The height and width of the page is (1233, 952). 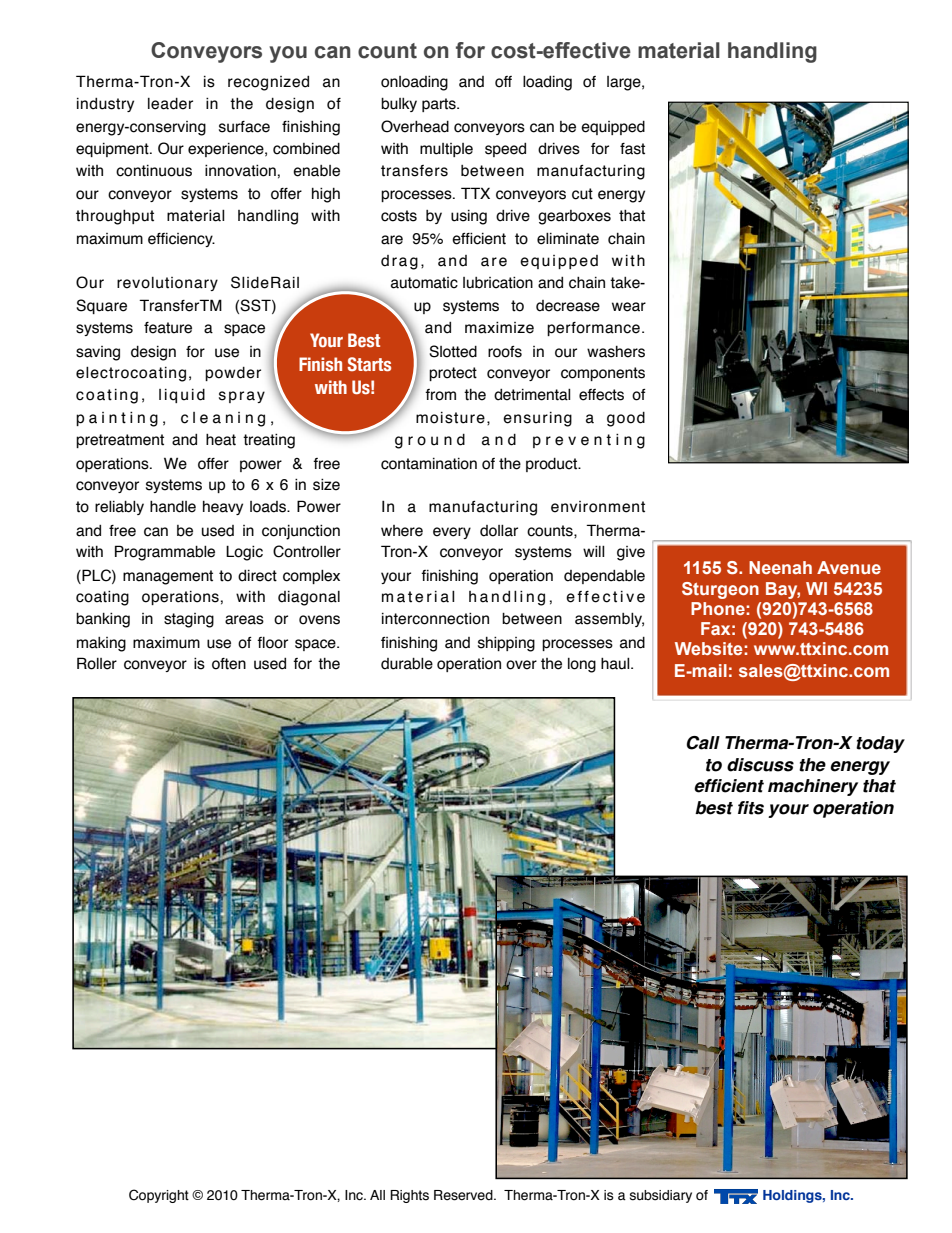 I want to click on Copyright, so click(x=159, y=1196).
